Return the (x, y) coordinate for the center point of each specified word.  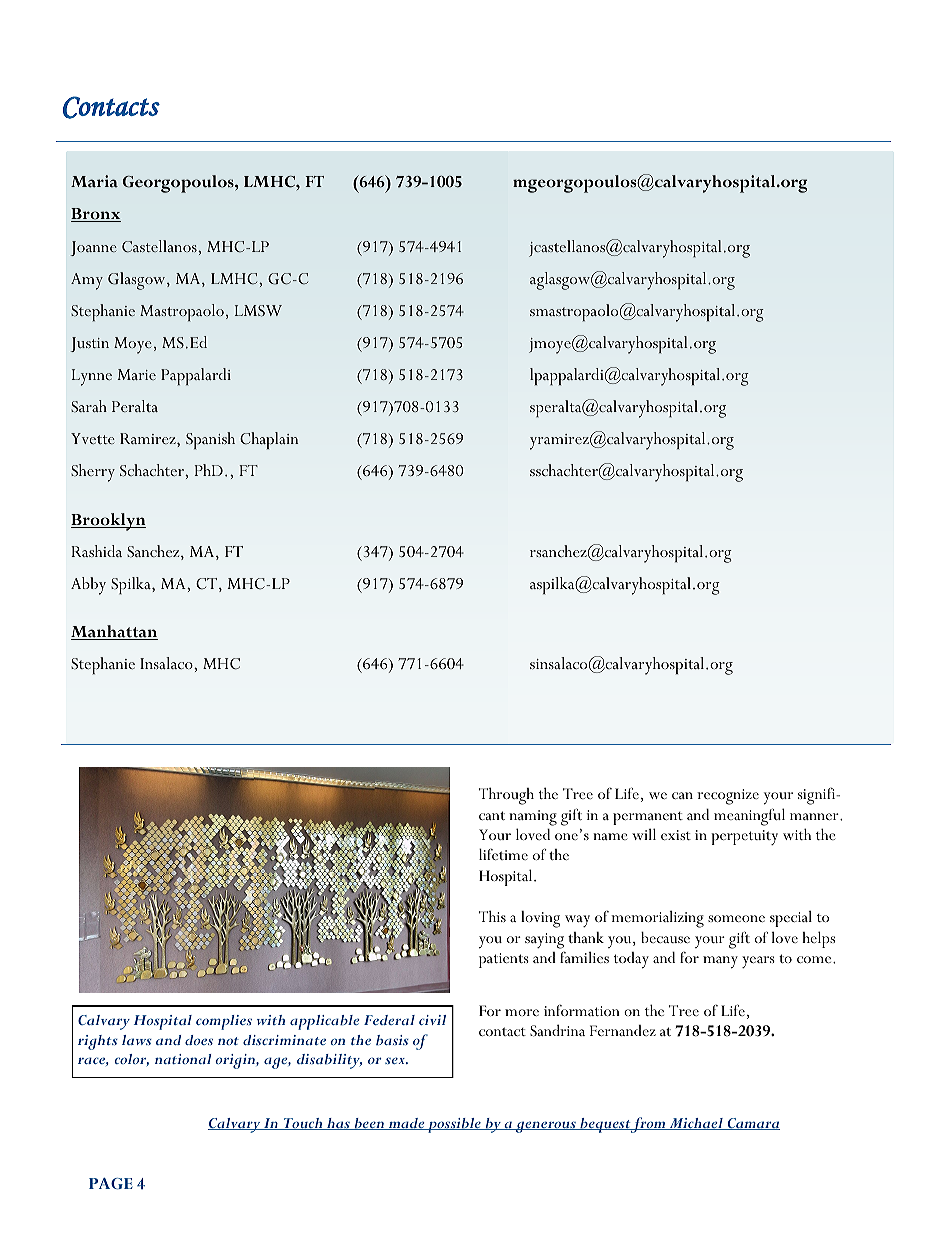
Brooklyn (108, 522)
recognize (728, 797)
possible (454, 1125)
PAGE (111, 1183)
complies (224, 1022)
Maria (94, 181)
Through (506, 796)
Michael (696, 1124)
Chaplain (269, 440)
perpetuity (744, 837)
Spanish (210, 440)
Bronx (96, 215)
